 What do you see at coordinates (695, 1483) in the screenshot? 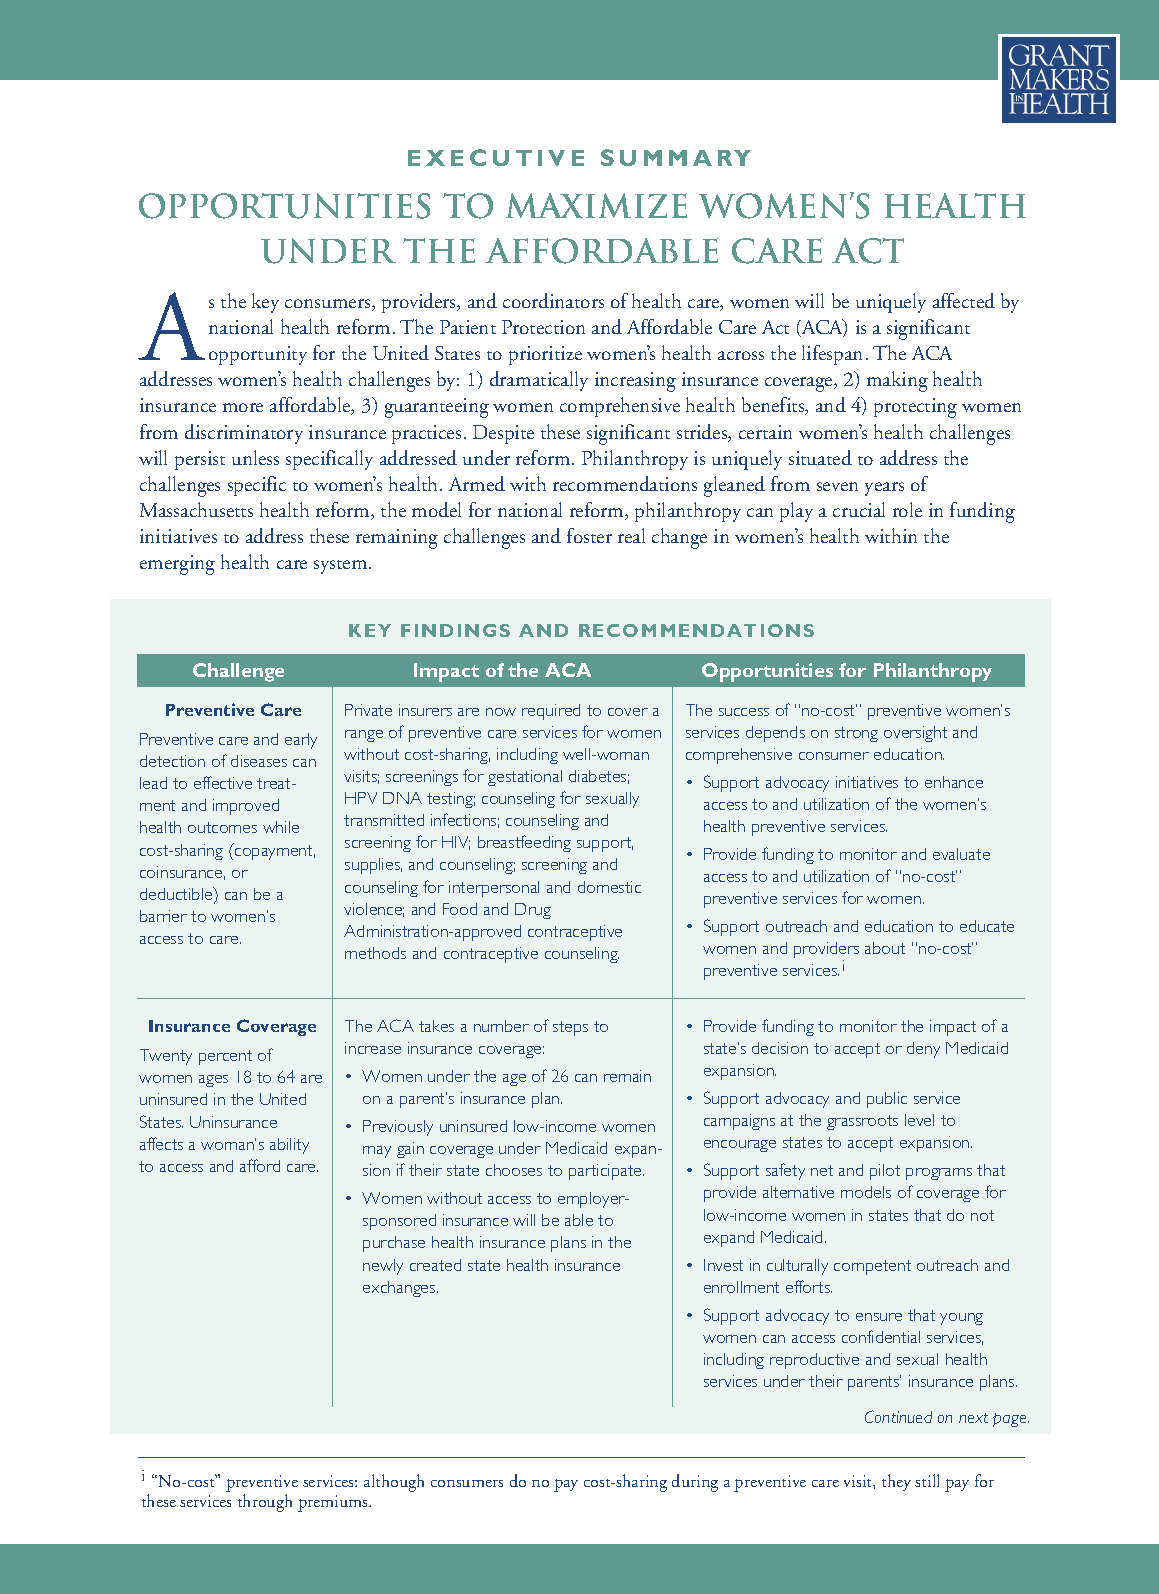
I see `during` at bounding box center [695, 1483].
